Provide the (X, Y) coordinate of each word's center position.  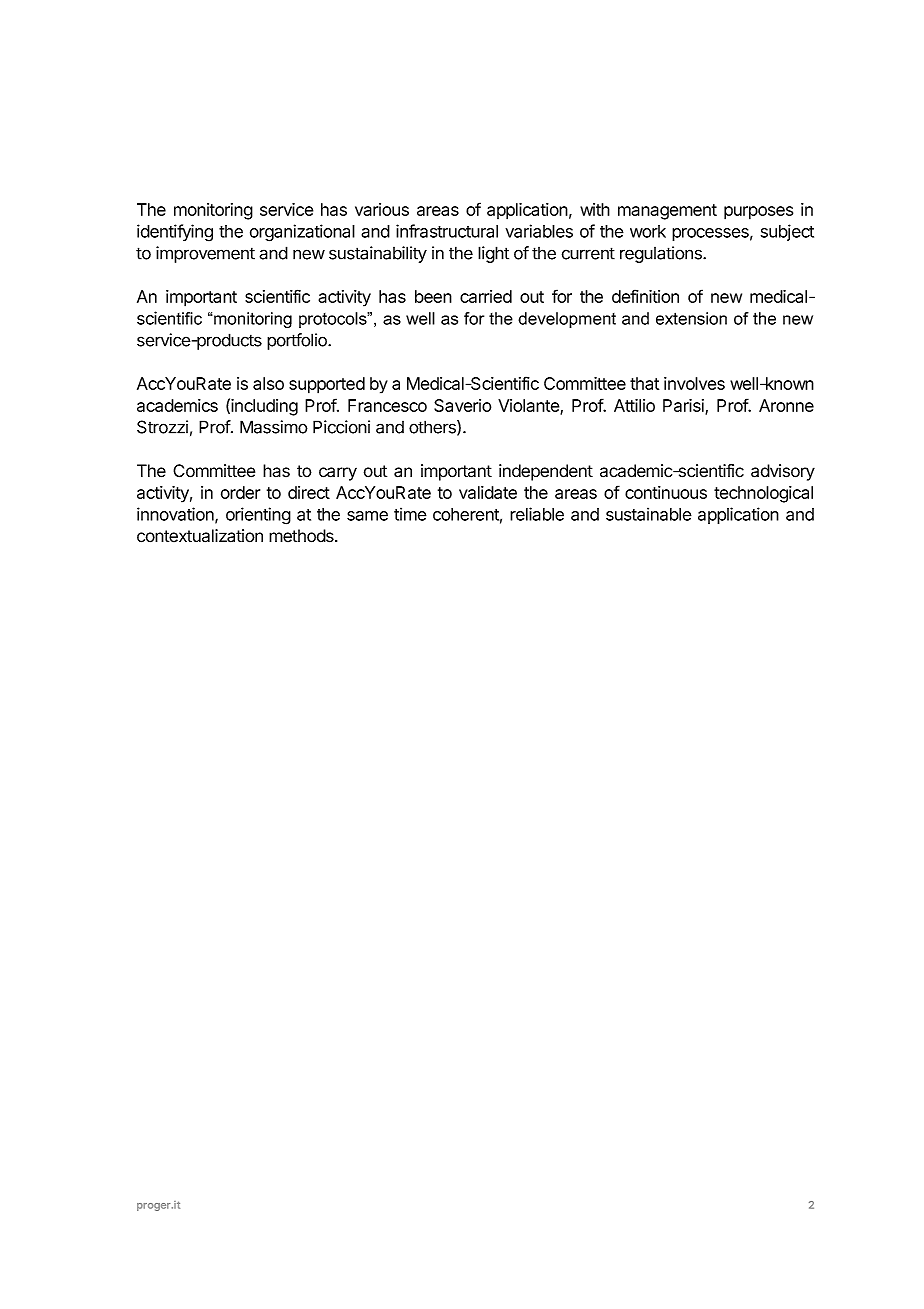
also (268, 383)
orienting (258, 516)
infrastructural (447, 231)
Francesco (387, 405)
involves (694, 383)
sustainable (649, 514)
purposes (758, 213)
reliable (537, 514)
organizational (302, 233)
